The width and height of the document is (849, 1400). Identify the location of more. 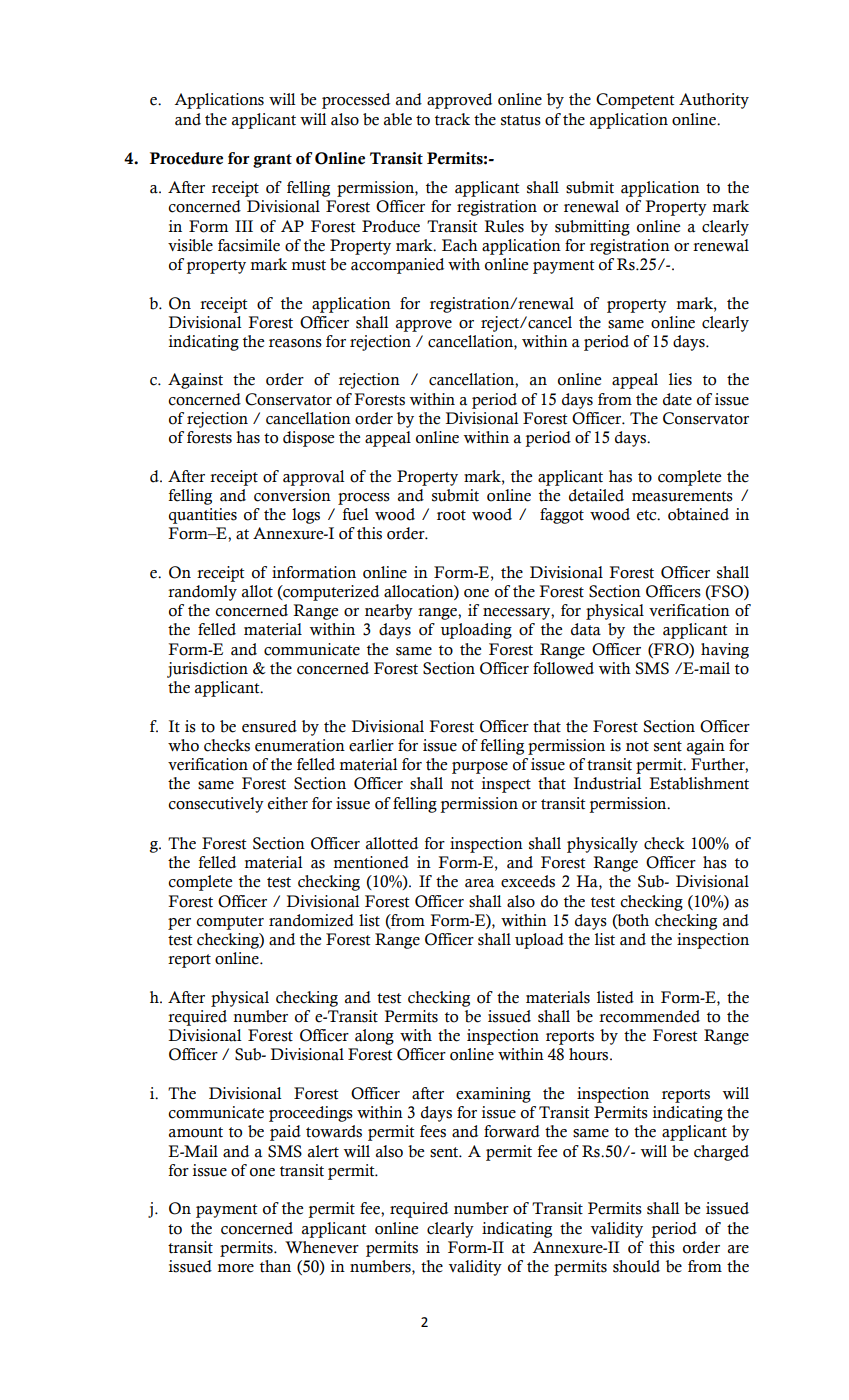
(236, 1268).
